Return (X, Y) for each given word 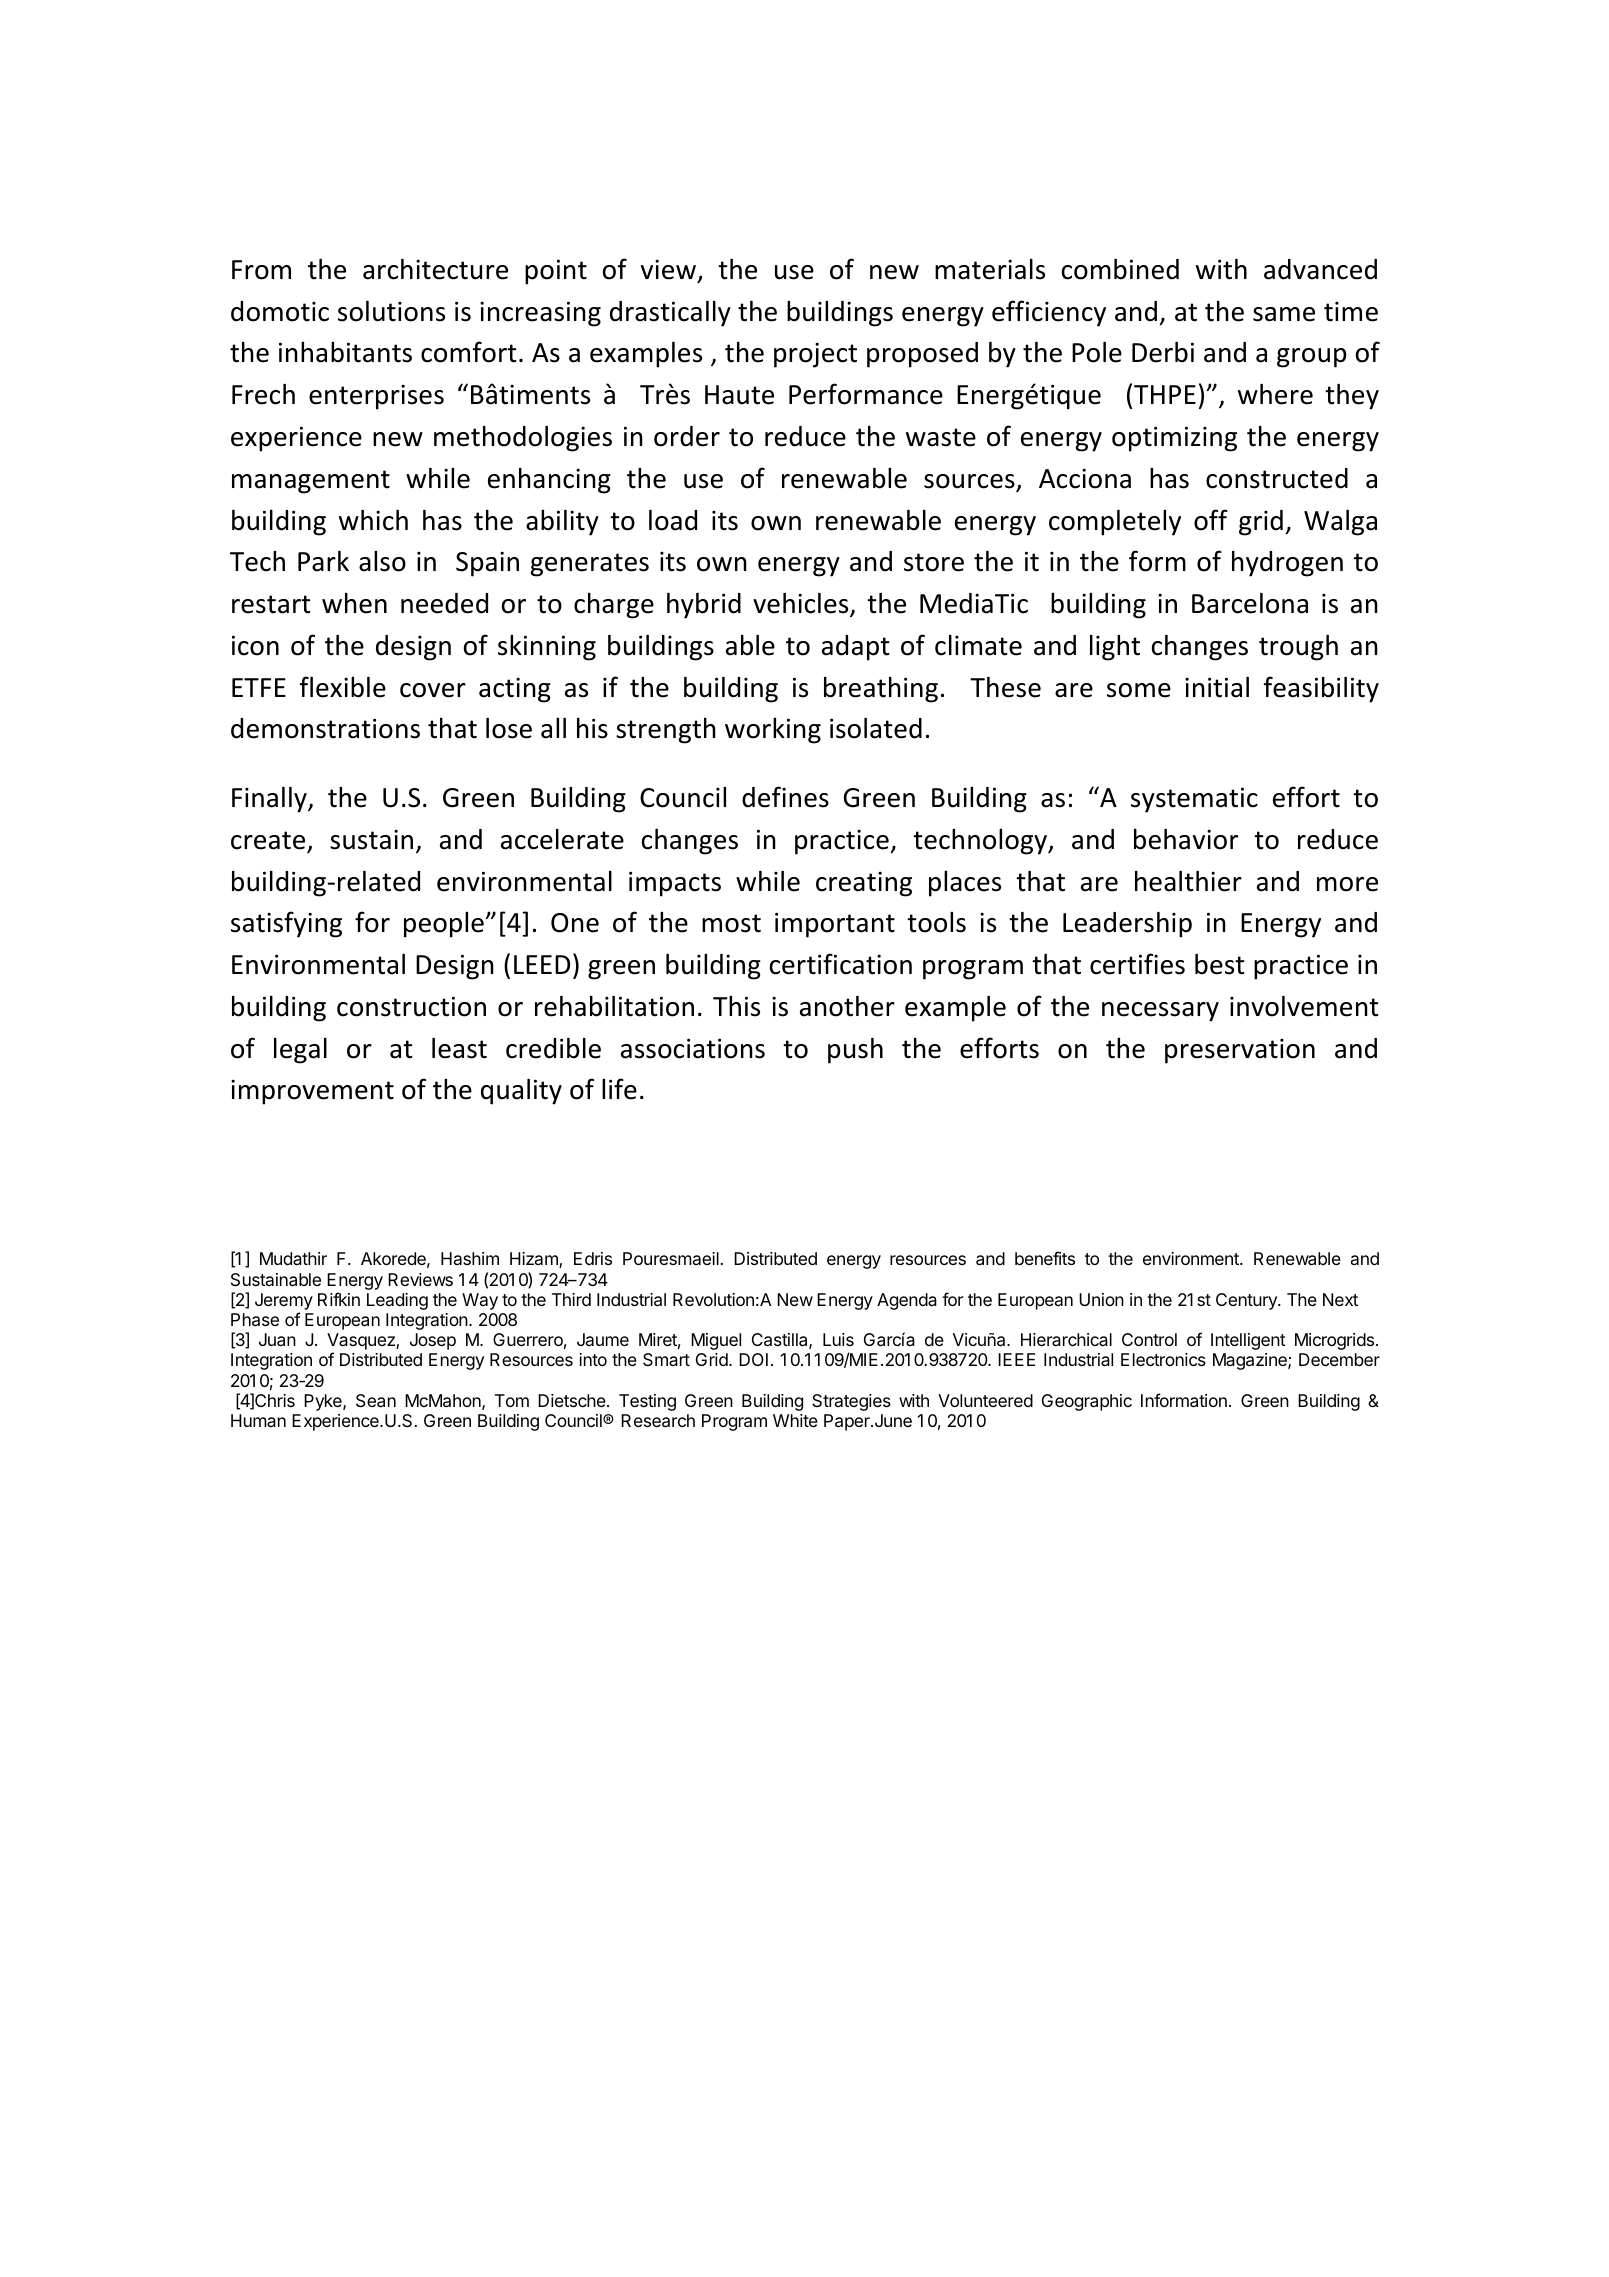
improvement (312, 1092)
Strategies (851, 1402)
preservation (1240, 1051)
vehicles (802, 604)
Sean (376, 1401)
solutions (391, 311)
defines (785, 797)
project (815, 355)
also (382, 561)
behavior (1186, 839)
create (269, 841)
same (1284, 314)
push (855, 1051)
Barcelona (1250, 603)
